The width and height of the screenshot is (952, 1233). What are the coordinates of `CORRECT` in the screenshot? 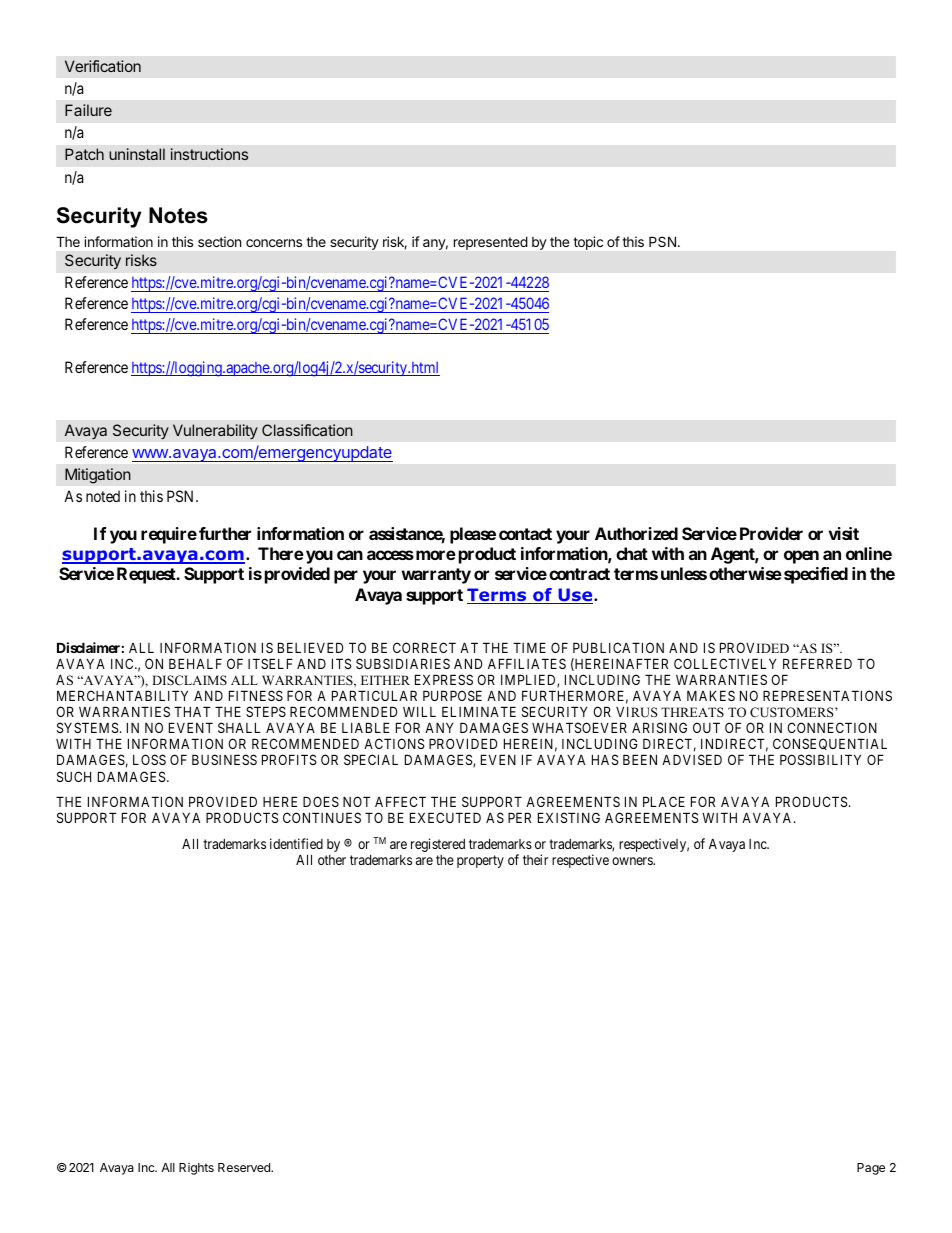 It's located at (424, 647).
